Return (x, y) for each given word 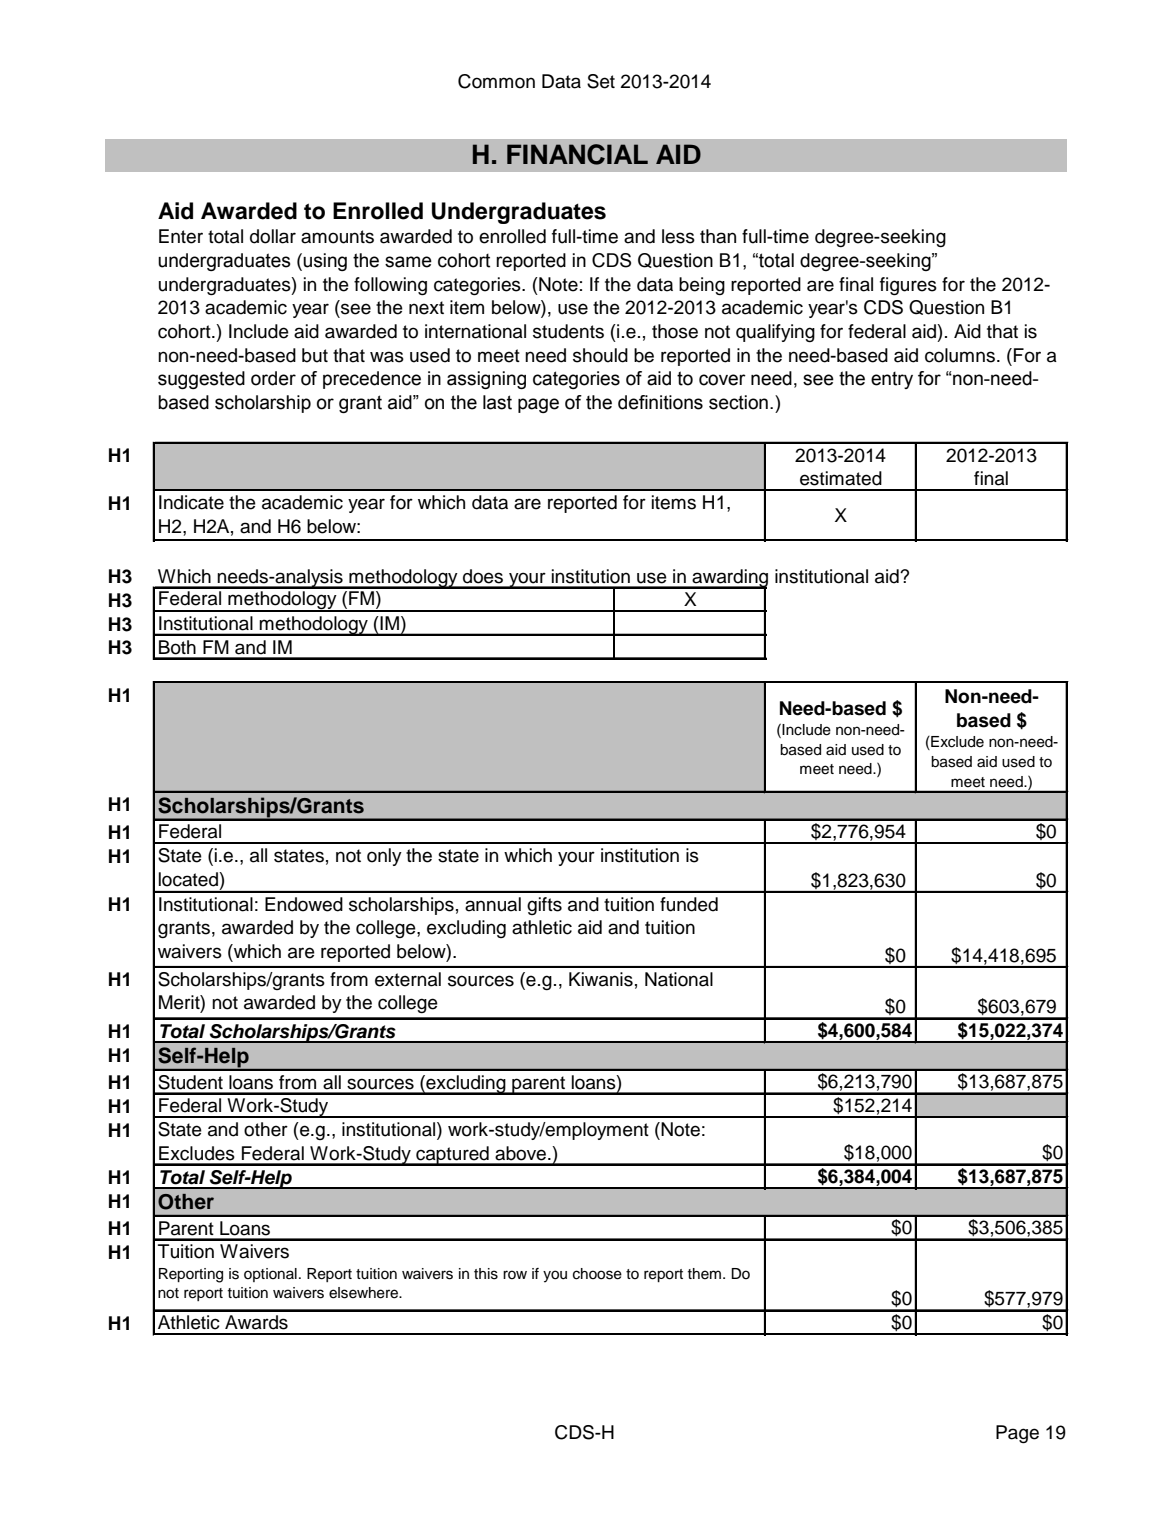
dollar (273, 236)
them (704, 1274)
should (600, 355)
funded (689, 904)
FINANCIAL (577, 154)
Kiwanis (601, 979)
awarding (729, 579)
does (483, 576)
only (384, 857)
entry (892, 380)
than (718, 236)
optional (270, 1275)
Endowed (304, 904)
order (273, 378)
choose (597, 1274)
